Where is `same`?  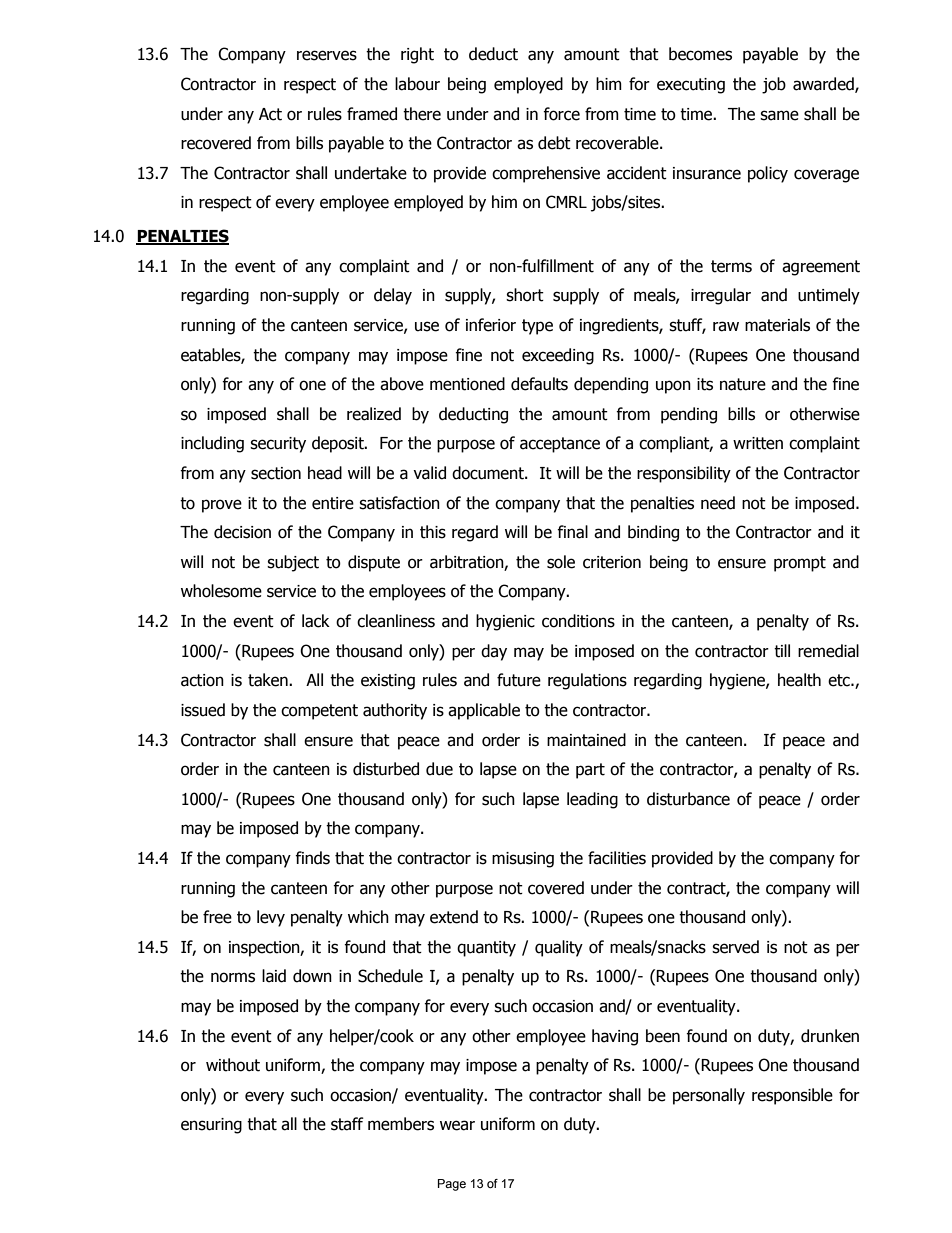 same is located at coordinates (779, 115).
